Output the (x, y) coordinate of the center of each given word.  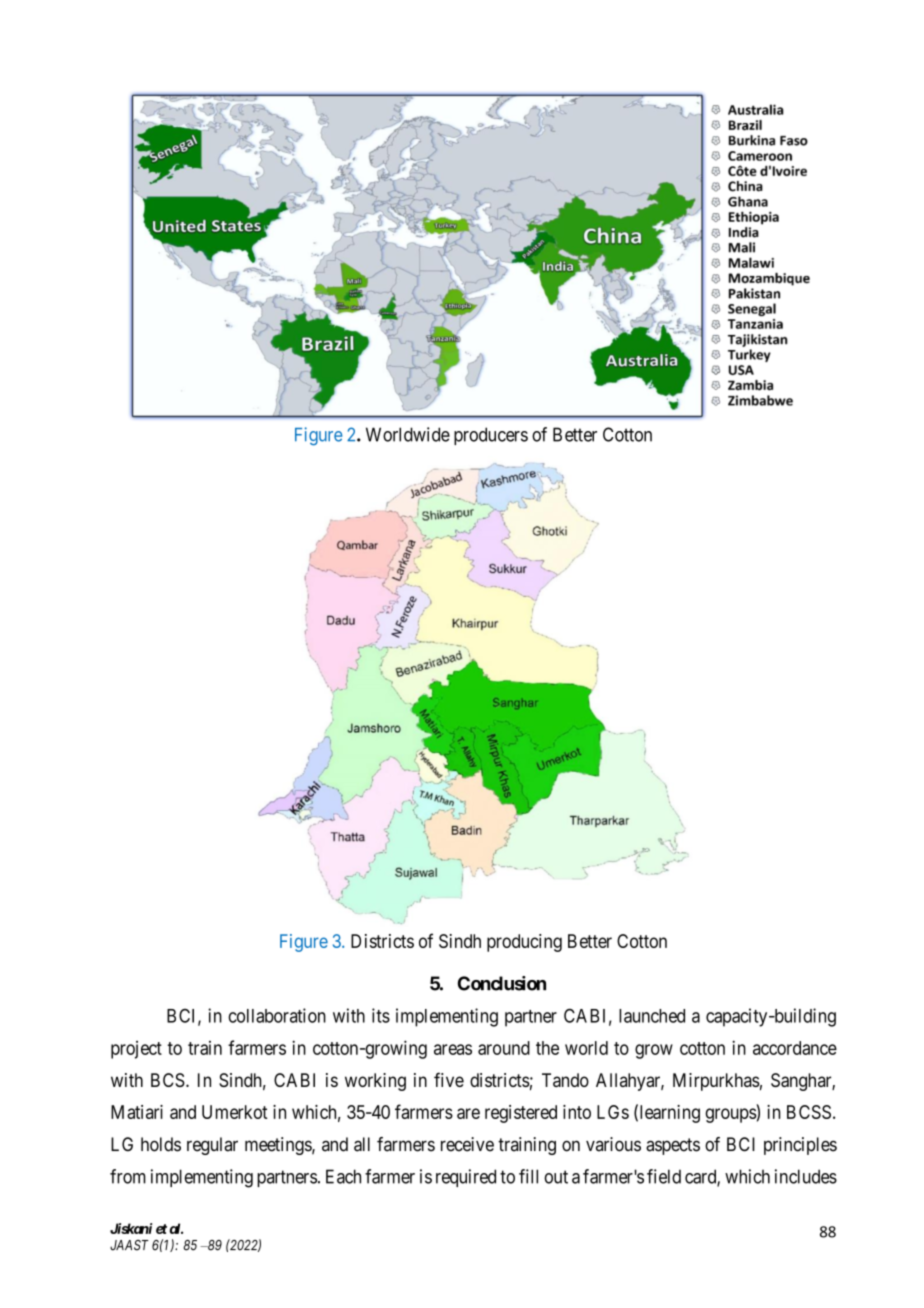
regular (212, 1146)
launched (652, 1016)
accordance (795, 1048)
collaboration (277, 1015)
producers (491, 436)
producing (524, 943)
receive (467, 1144)
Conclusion (502, 983)
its (381, 1015)
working (375, 1082)
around (504, 1048)
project (136, 1050)
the (547, 1048)
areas (453, 1049)
